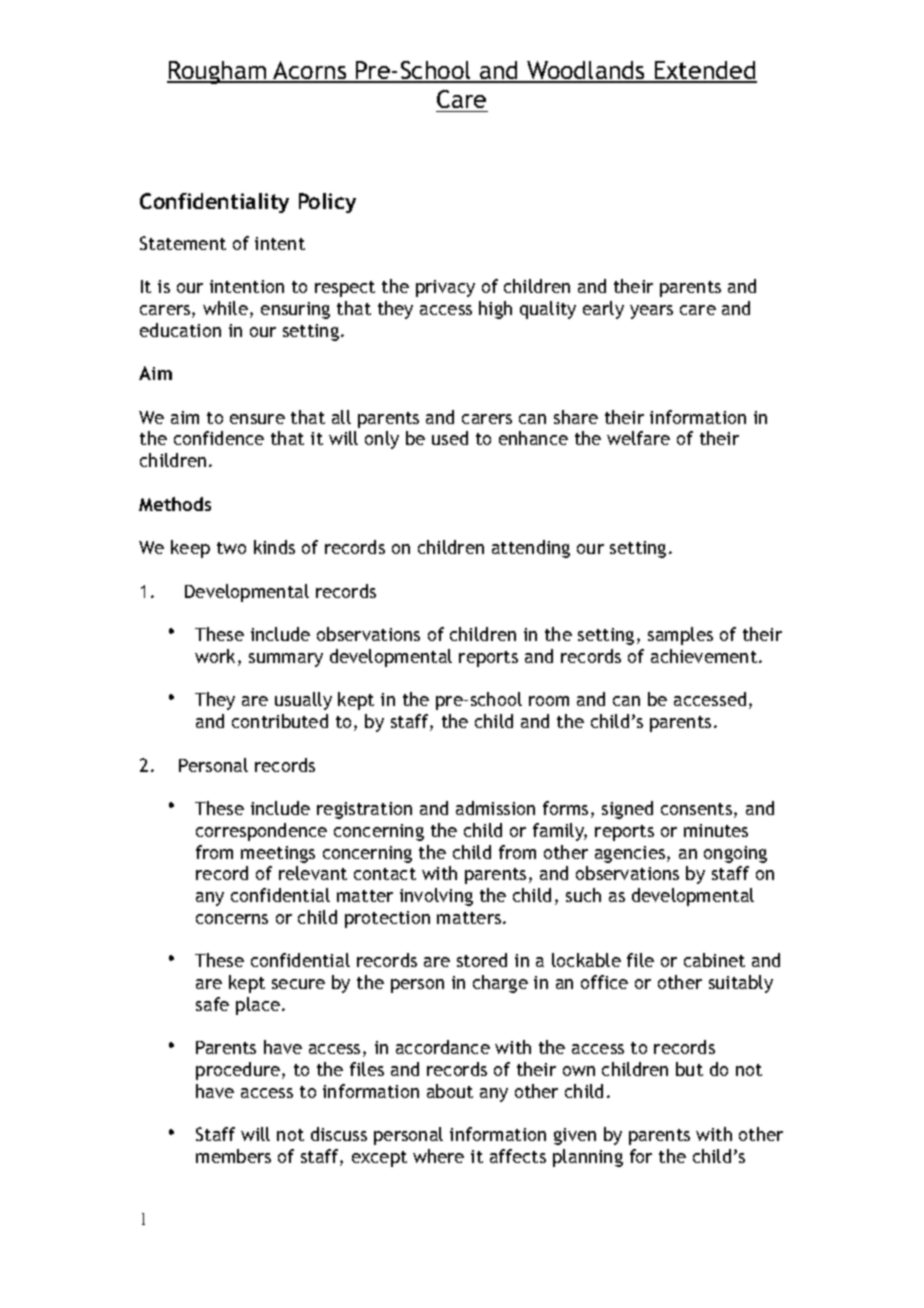 This image has height=1308, width=924. I want to click on work, so click(217, 657).
